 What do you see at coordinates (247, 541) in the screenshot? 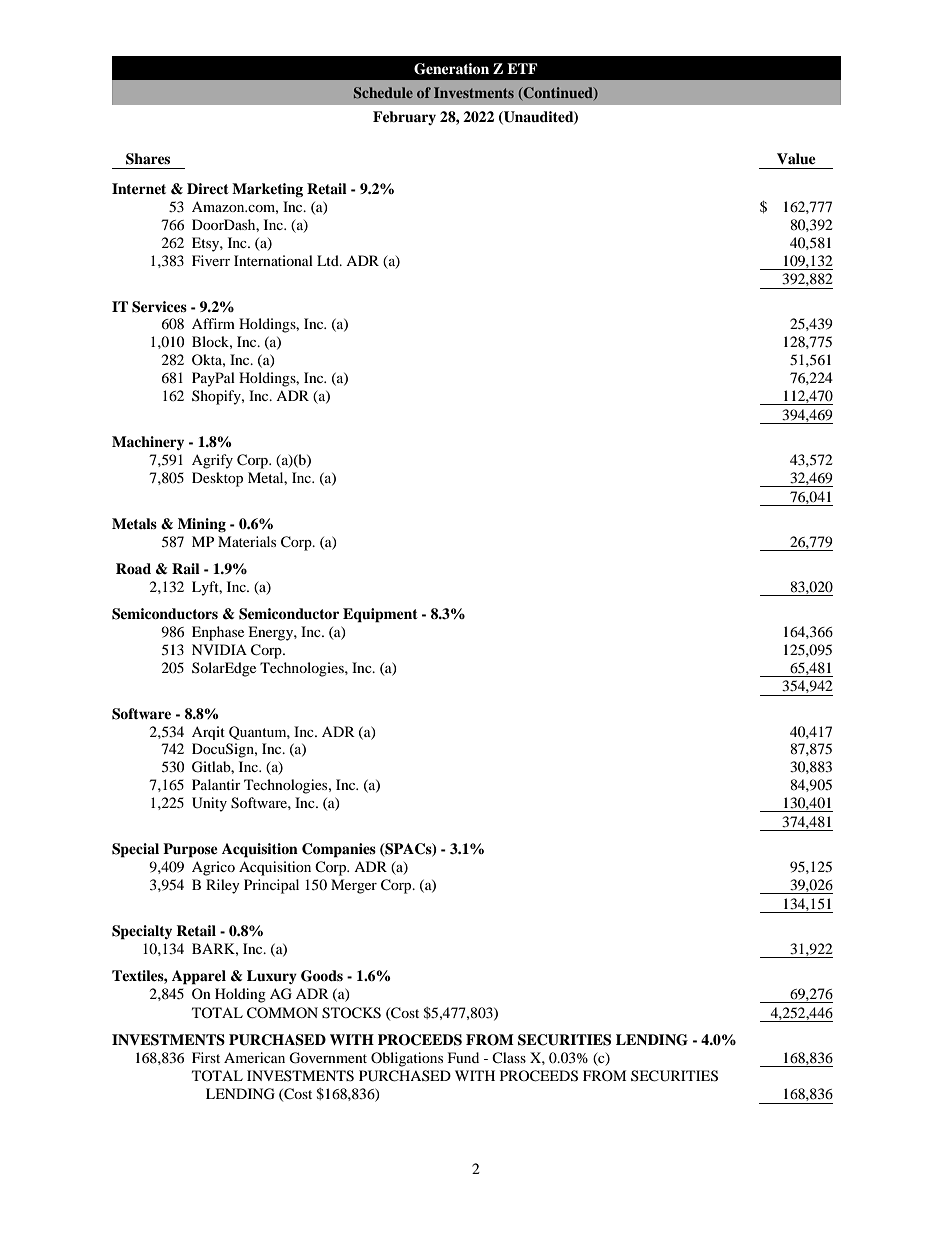
I see `Materials` at bounding box center [247, 541].
